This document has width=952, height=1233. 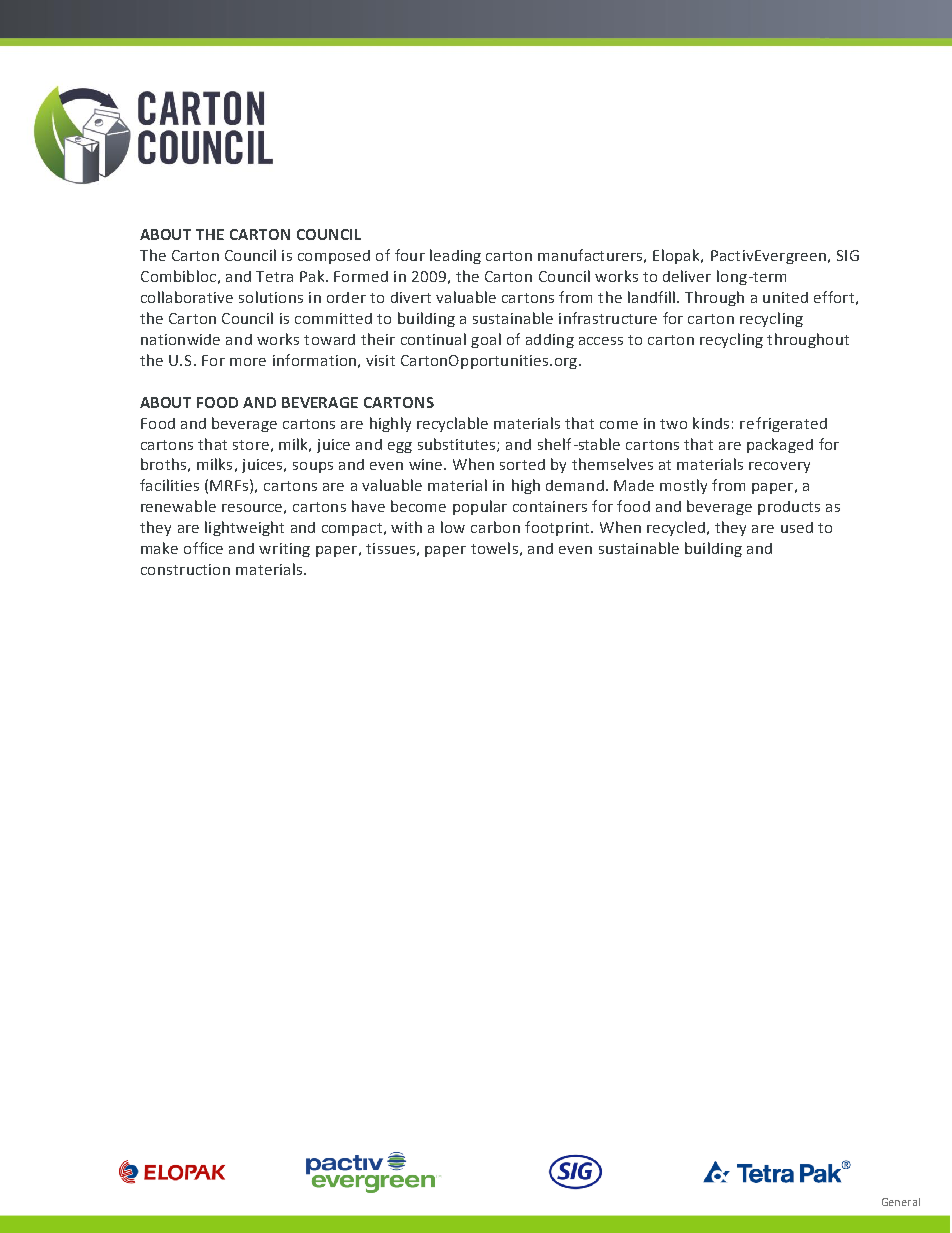 What do you see at coordinates (284, 550) in the document?
I see `writing` at bounding box center [284, 550].
